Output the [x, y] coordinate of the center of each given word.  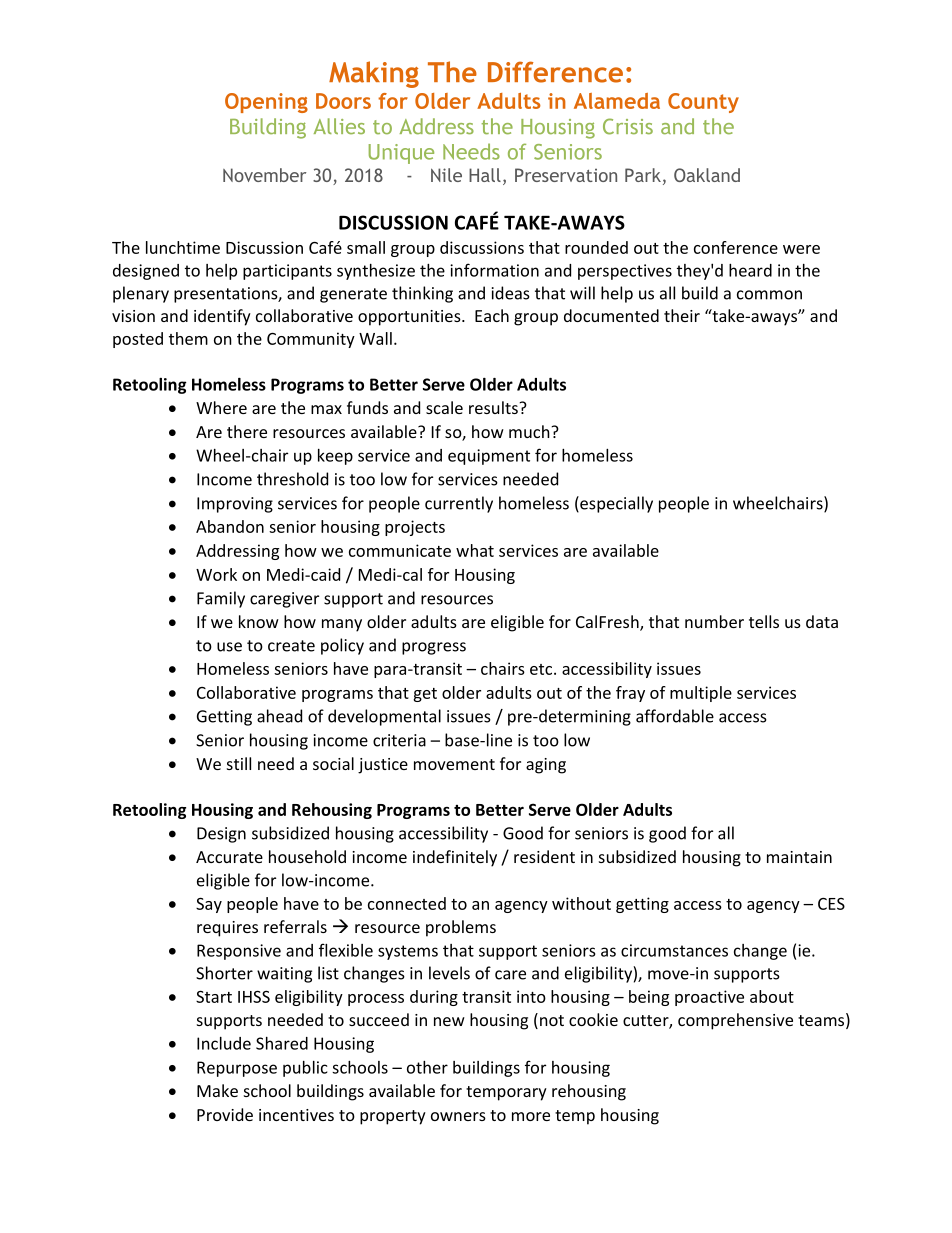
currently [459, 504]
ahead [279, 716]
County [703, 103]
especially [615, 504]
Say [209, 905]
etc [542, 669]
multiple [701, 694]
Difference [555, 72]
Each [492, 315]
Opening [266, 103]
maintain [799, 857]
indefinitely [455, 858]
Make [217, 1090]
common [769, 295]
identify [222, 317]
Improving [235, 505]
